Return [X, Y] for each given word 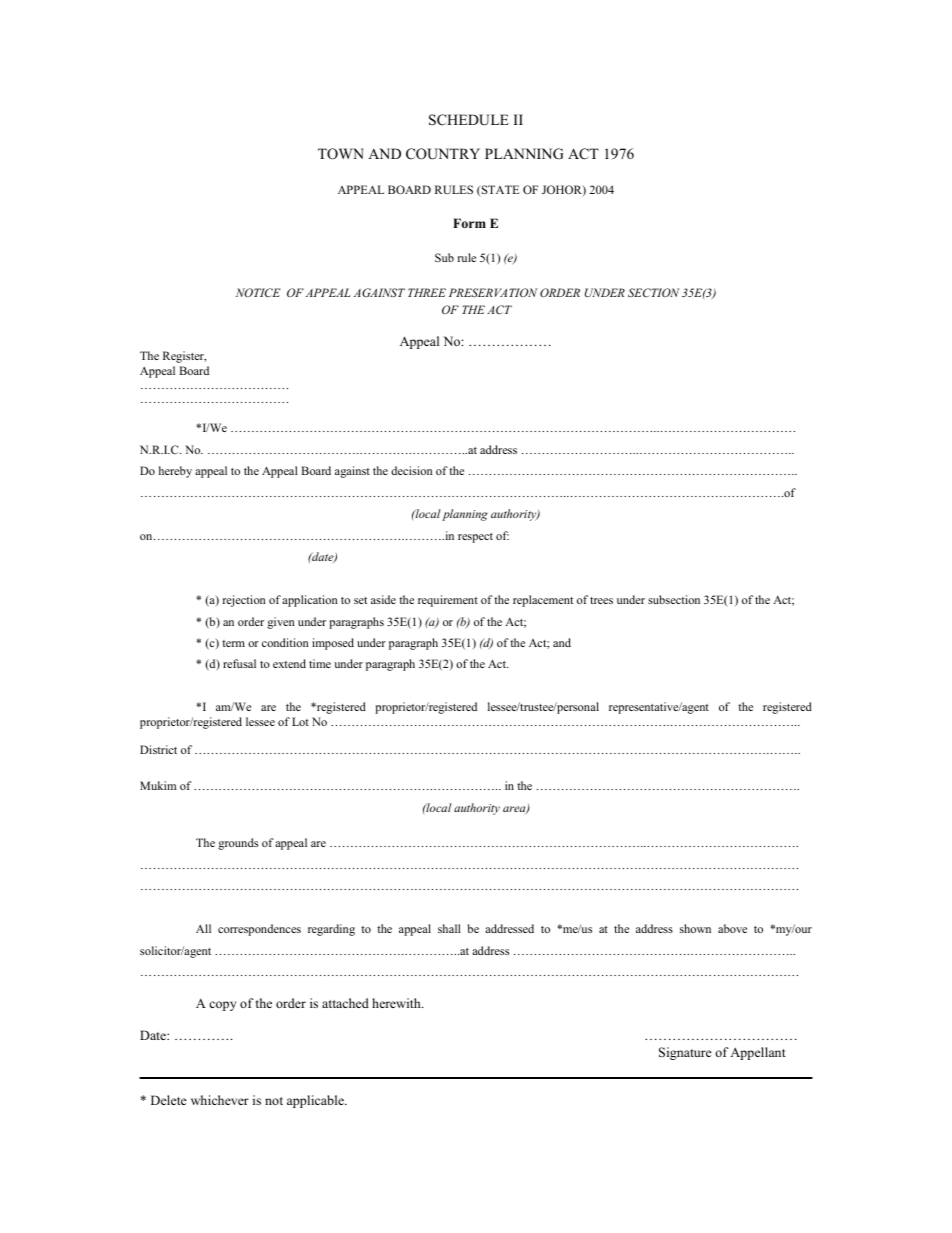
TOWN [341, 154]
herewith [397, 1003]
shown [695, 928]
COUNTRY [443, 154]
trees [601, 600]
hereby [175, 472]
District [158, 749]
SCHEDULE [469, 120]
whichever [220, 1100]
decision [412, 470]
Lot [300, 721]
